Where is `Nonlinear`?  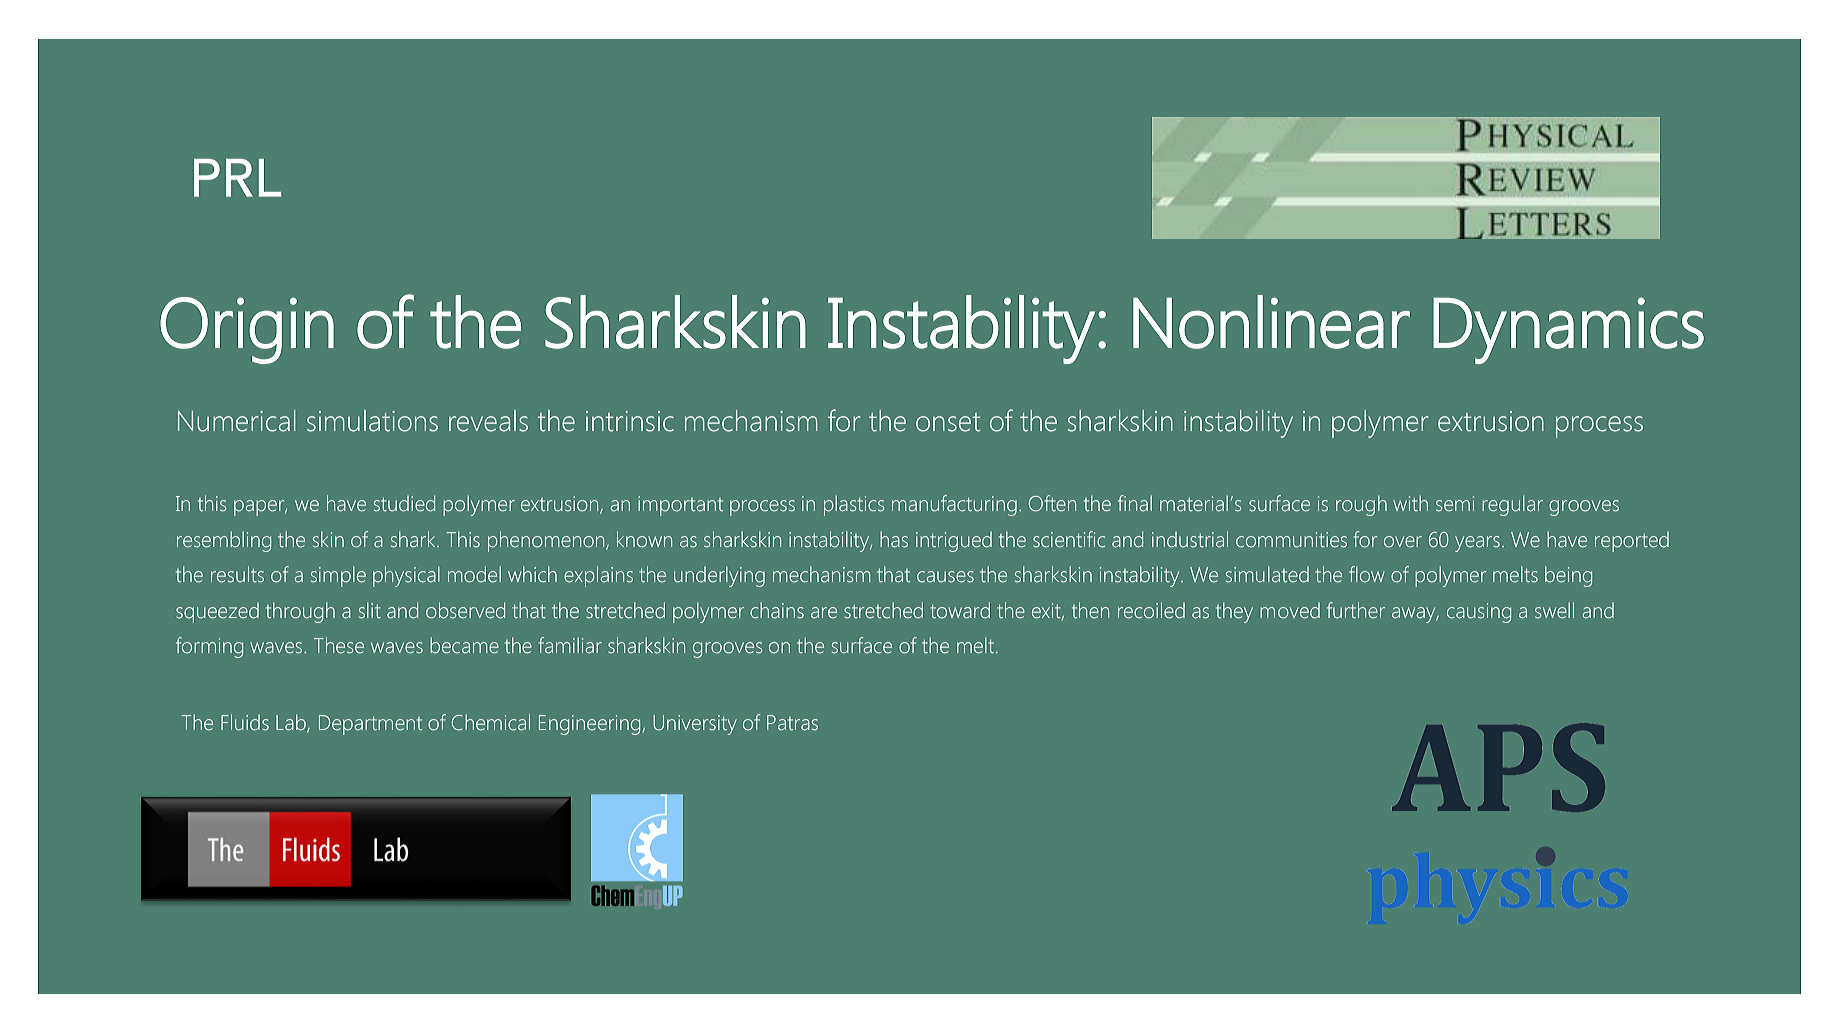
Nonlinear is located at coordinates (1271, 322).
